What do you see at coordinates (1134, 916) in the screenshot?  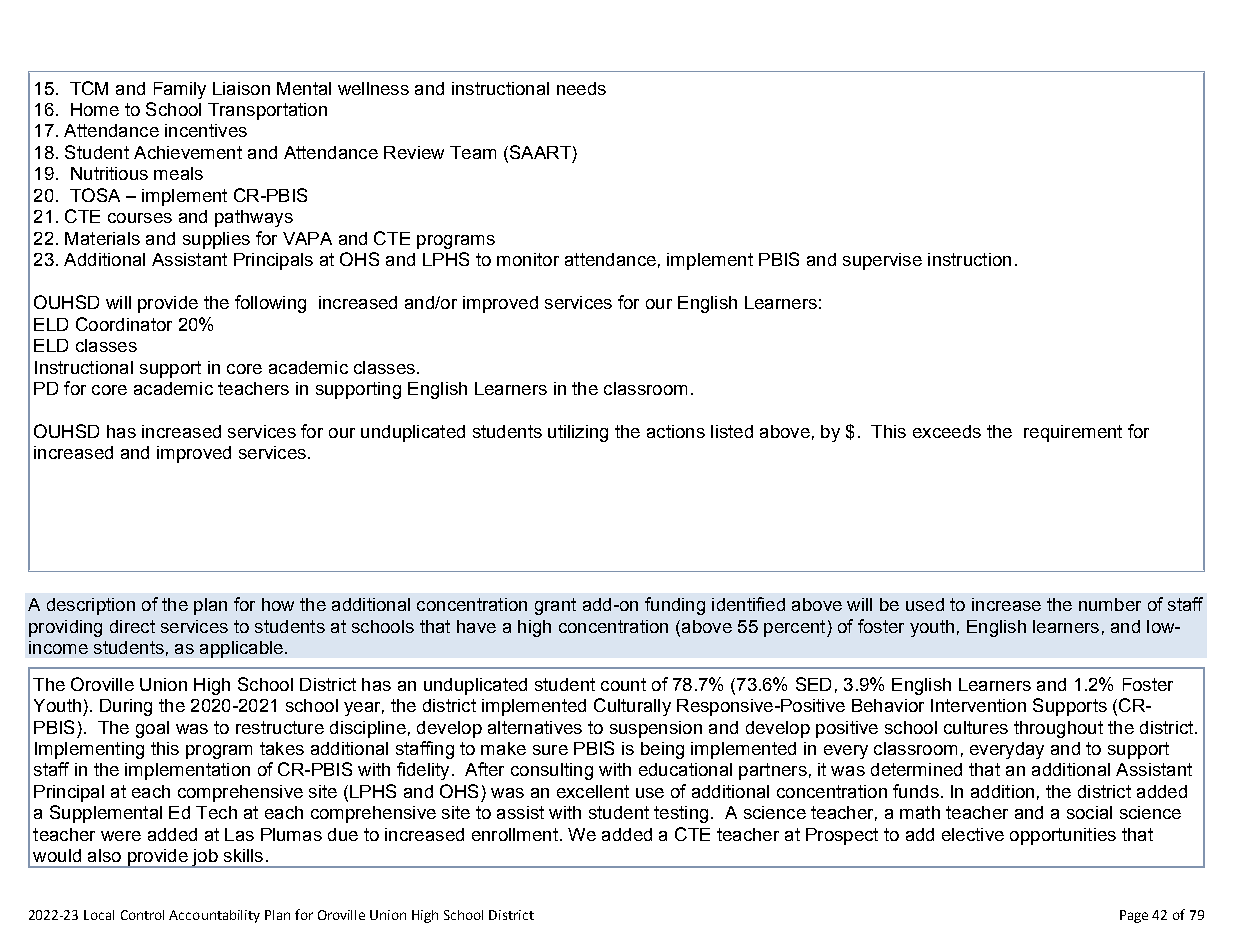 I see `Page` at bounding box center [1134, 916].
